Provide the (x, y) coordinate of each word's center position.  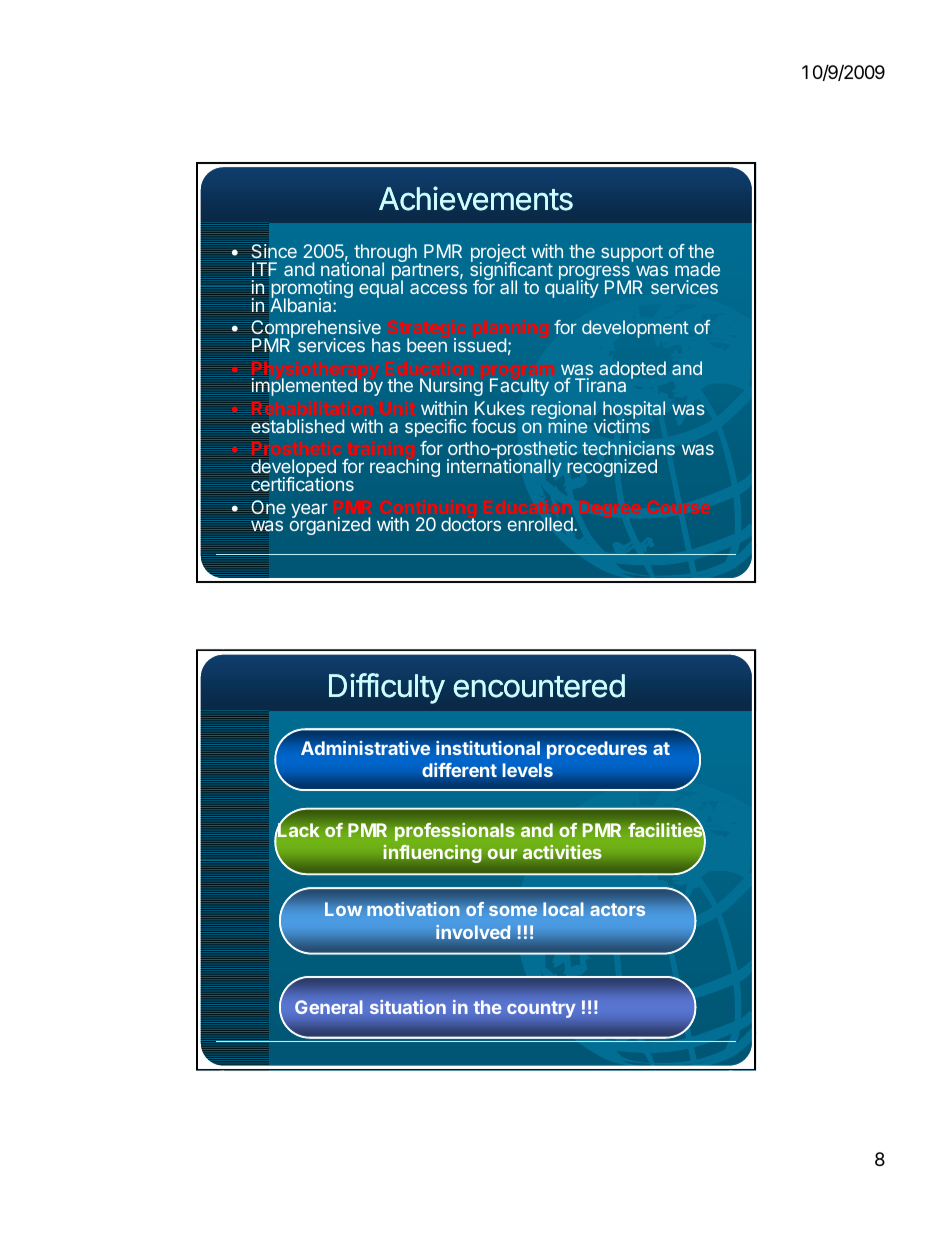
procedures (597, 750)
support (632, 253)
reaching (405, 468)
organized (330, 525)
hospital (634, 411)
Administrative (365, 748)
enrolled (541, 524)
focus (493, 426)
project (498, 254)
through (385, 254)
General (329, 1007)
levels (527, 770)
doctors (471, 524)
